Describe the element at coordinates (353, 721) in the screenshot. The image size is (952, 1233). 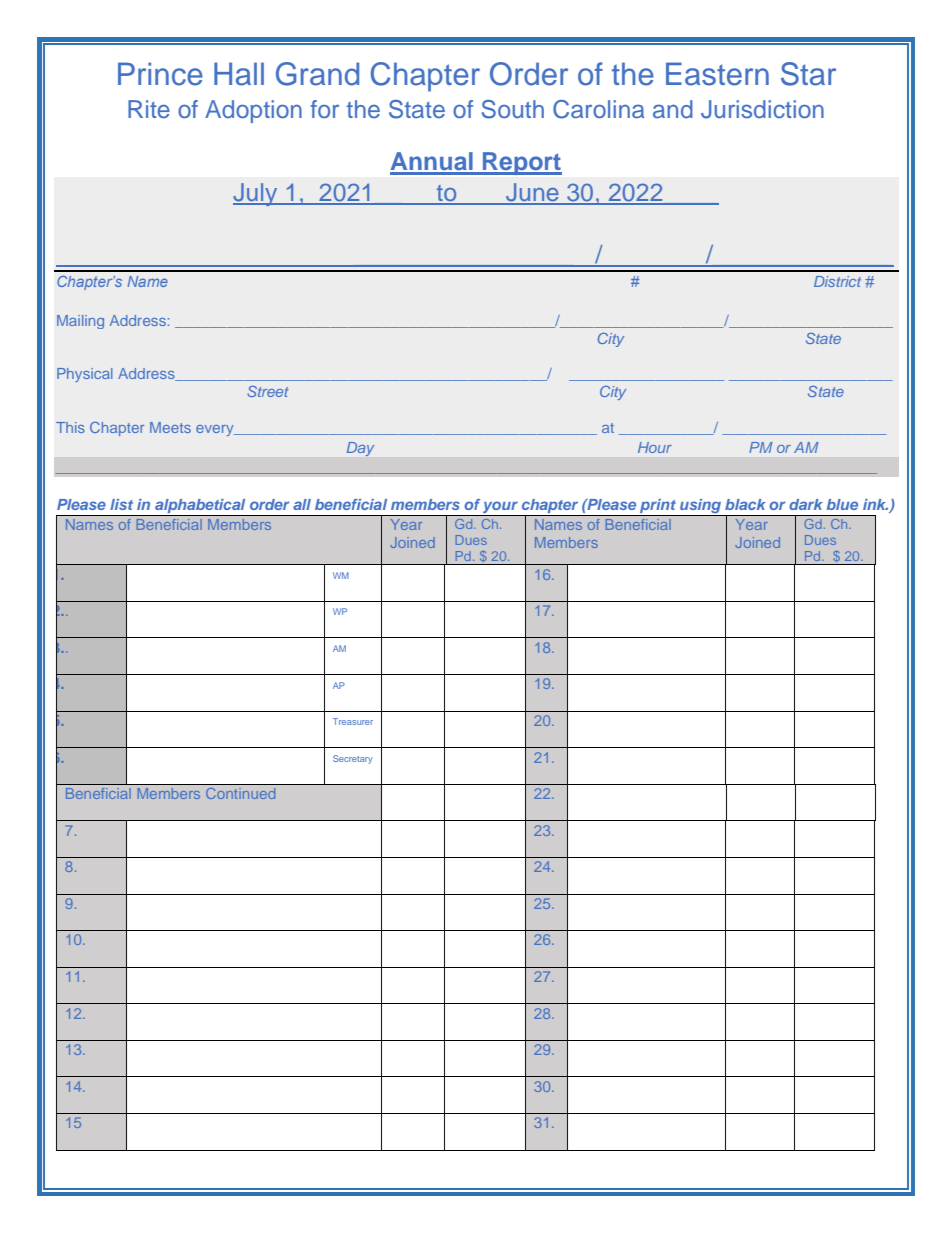
I see `Treasurer` at that location.
